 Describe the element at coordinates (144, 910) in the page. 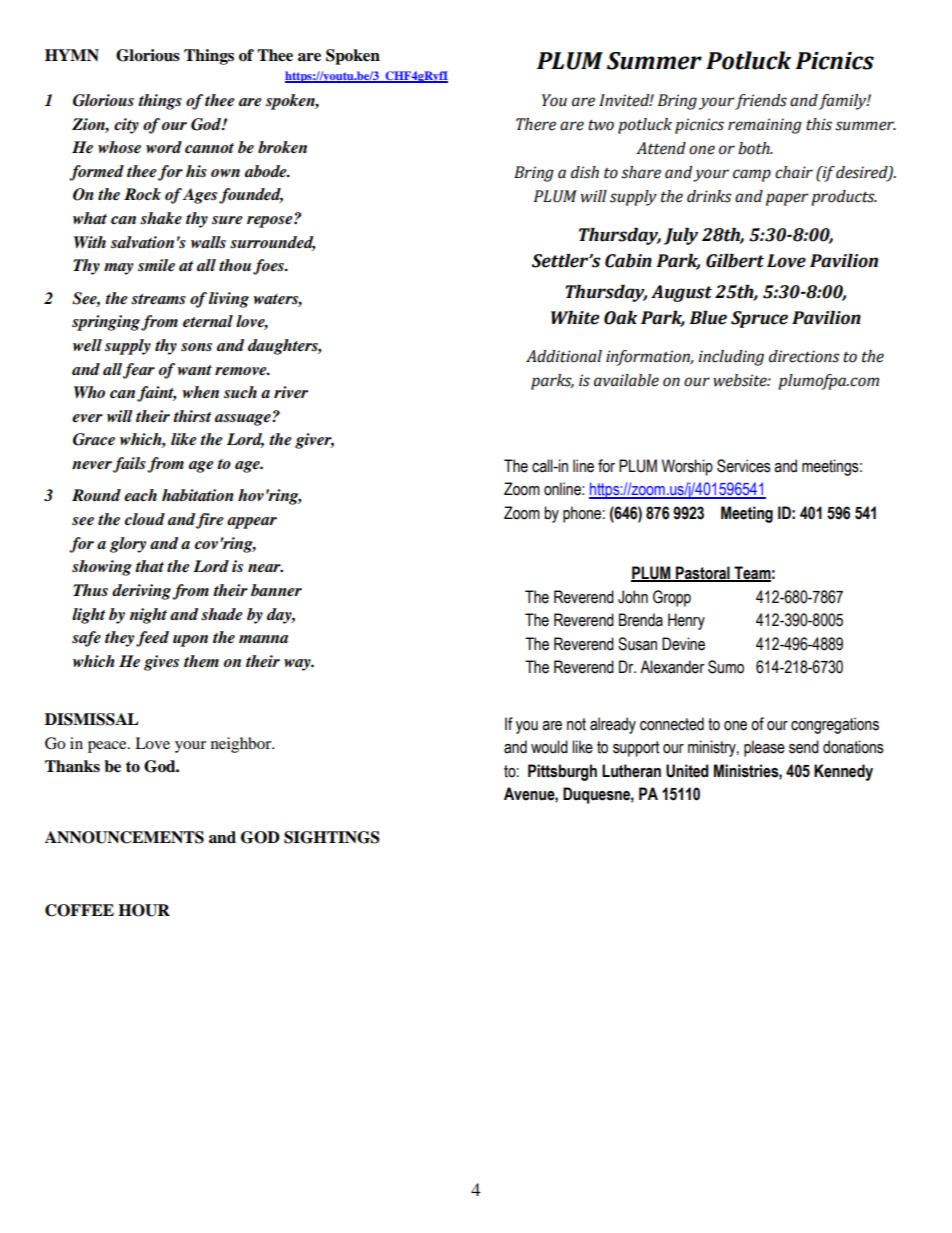

I see `HOUR` at that location.
